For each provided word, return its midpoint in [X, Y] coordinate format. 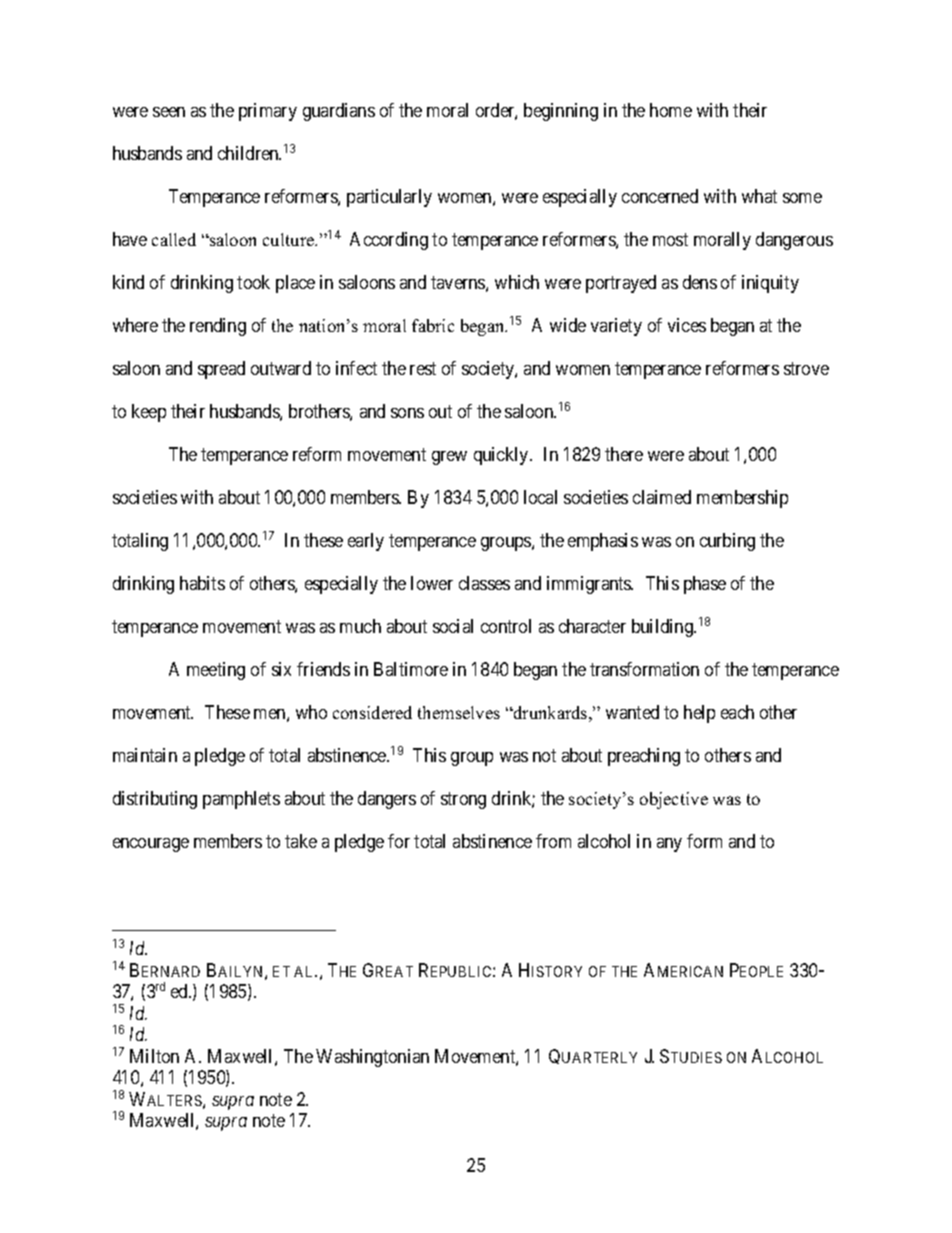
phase [705, 585]
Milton [154, 1056]
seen [169, 112]
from [553, 841]
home [671, 110]
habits [202, 583]
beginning [561, 112]
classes [484, 583]
